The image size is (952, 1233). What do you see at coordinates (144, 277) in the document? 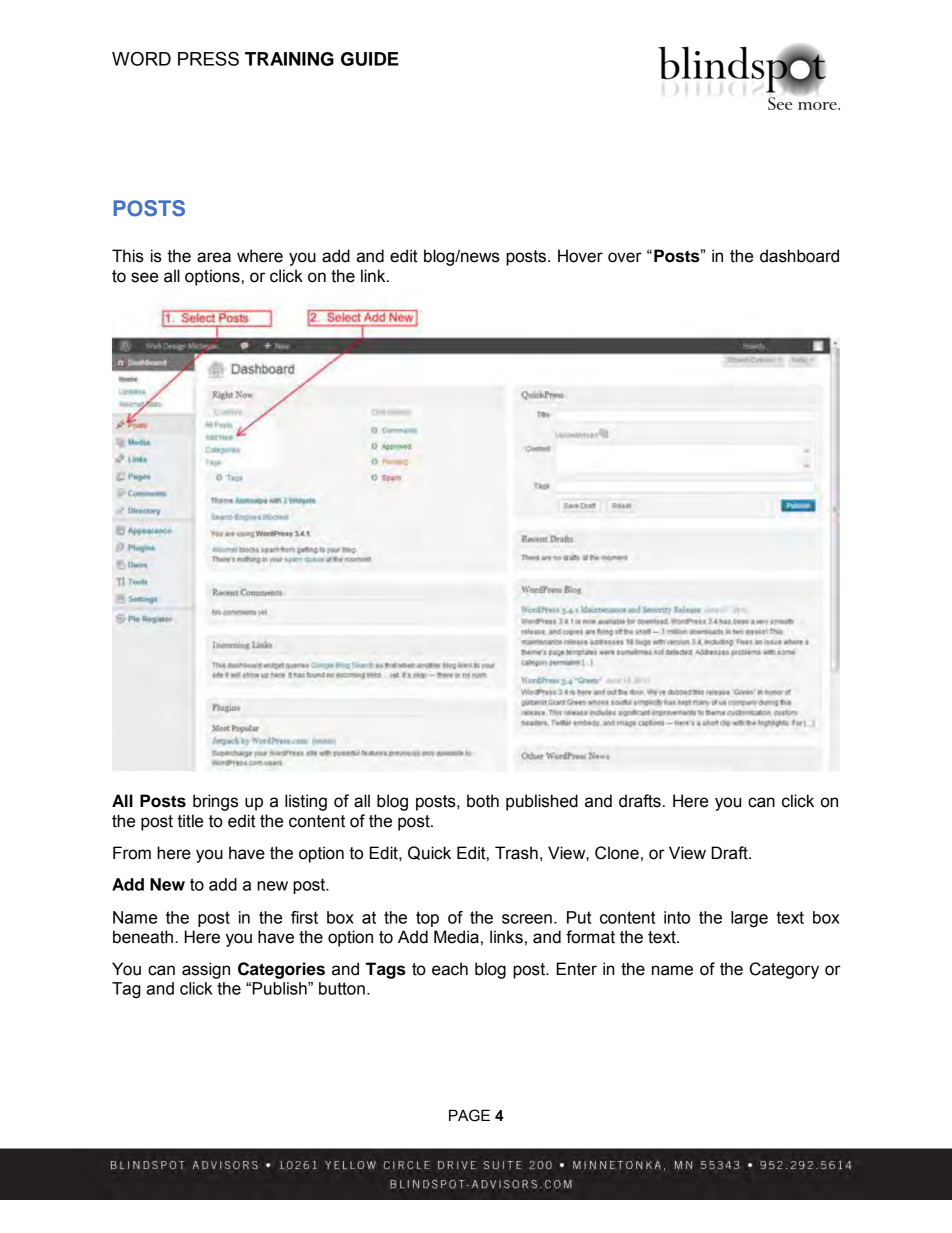
I see `see` at bounding box center [144, 277].
